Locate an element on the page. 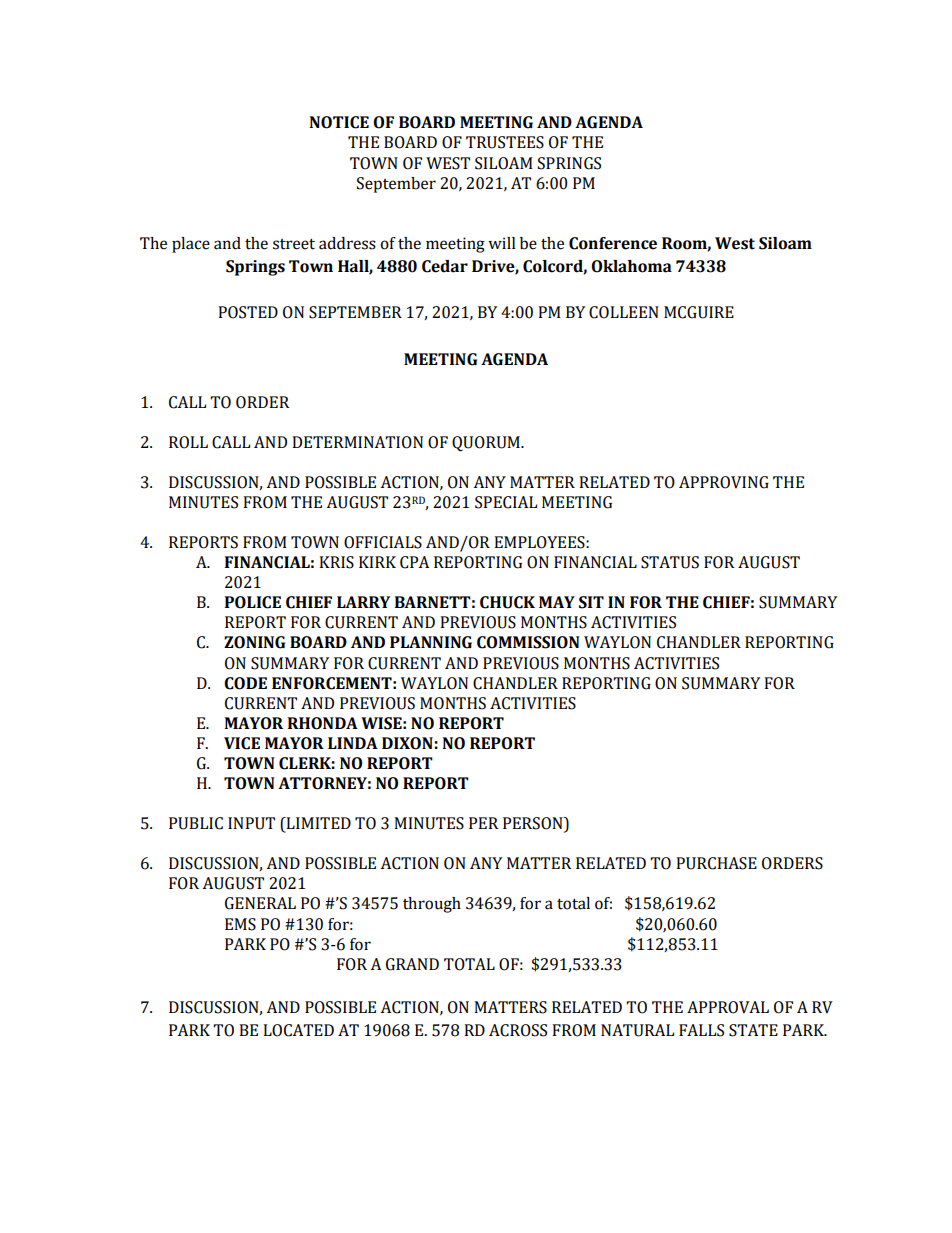 The width and height of the document is (952, 1233). QUORUM is located at coordinates (487, 444).
